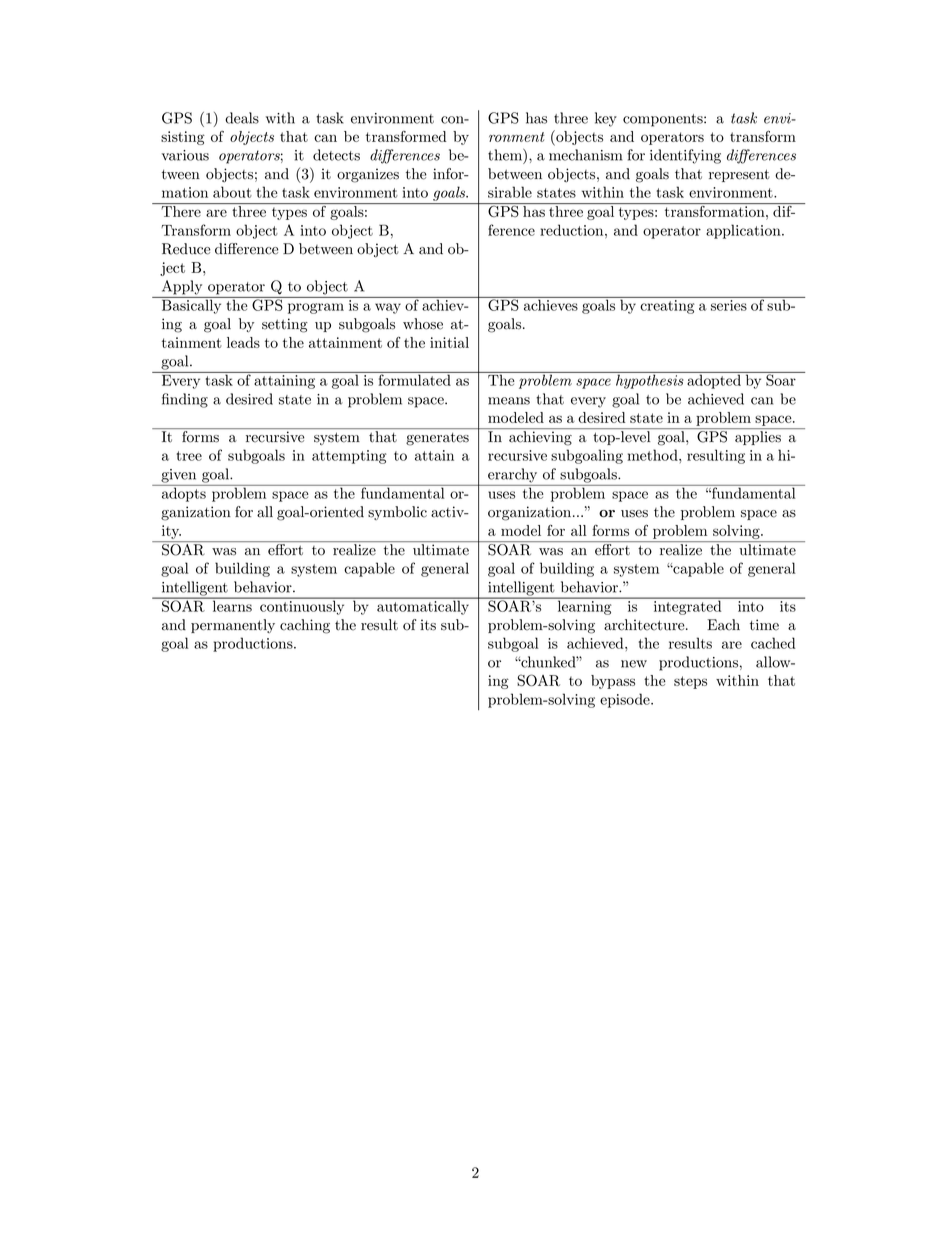 The height and width of the image is (1233, 952). What do you see at coordinates (509, 401) in the image?
I see `means` at bounding box center [509, 401].
